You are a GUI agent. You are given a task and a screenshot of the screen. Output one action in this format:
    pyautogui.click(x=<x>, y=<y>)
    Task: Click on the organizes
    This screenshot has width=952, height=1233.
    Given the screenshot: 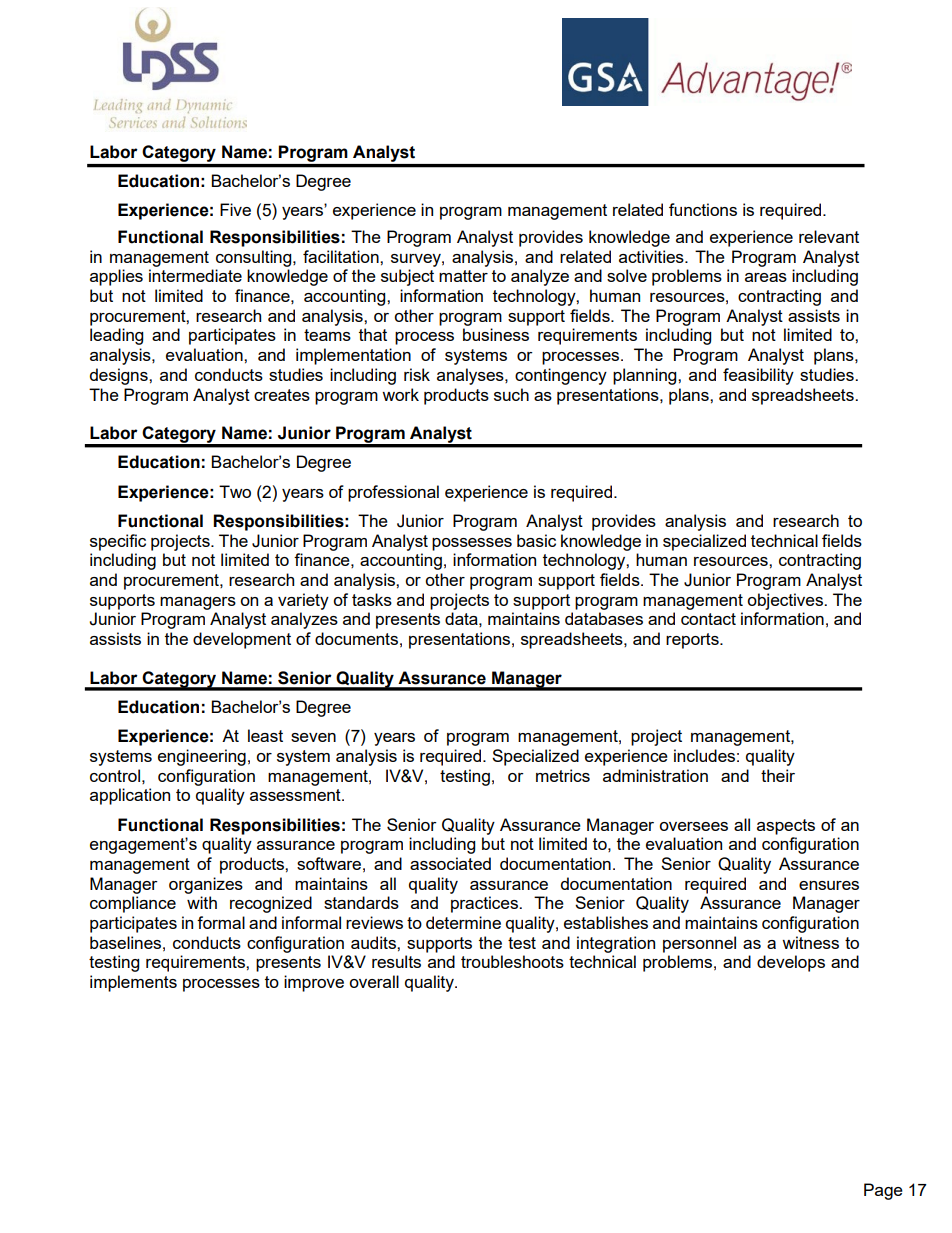 What is the action you would take?
    pyautogui.click(x=206, y=885)
